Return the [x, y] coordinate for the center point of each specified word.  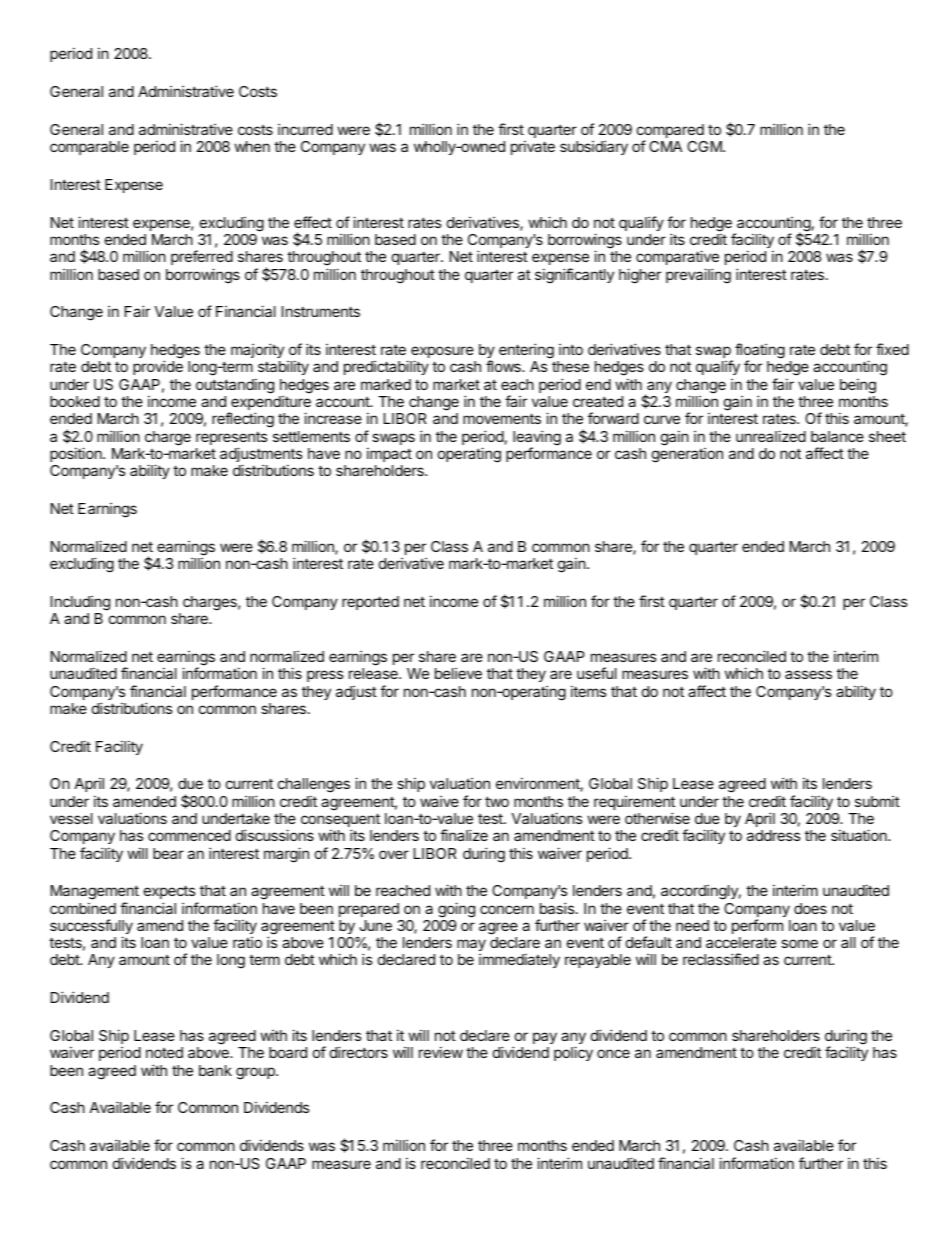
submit [877, 801]
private [533, 147]
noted [164, 1052]
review [441, 1052]
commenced [189, 835]
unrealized [771, 436]
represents [231, 440]
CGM [705, 146]
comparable [89, 148]
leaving [537, 439]
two [497, 801]
